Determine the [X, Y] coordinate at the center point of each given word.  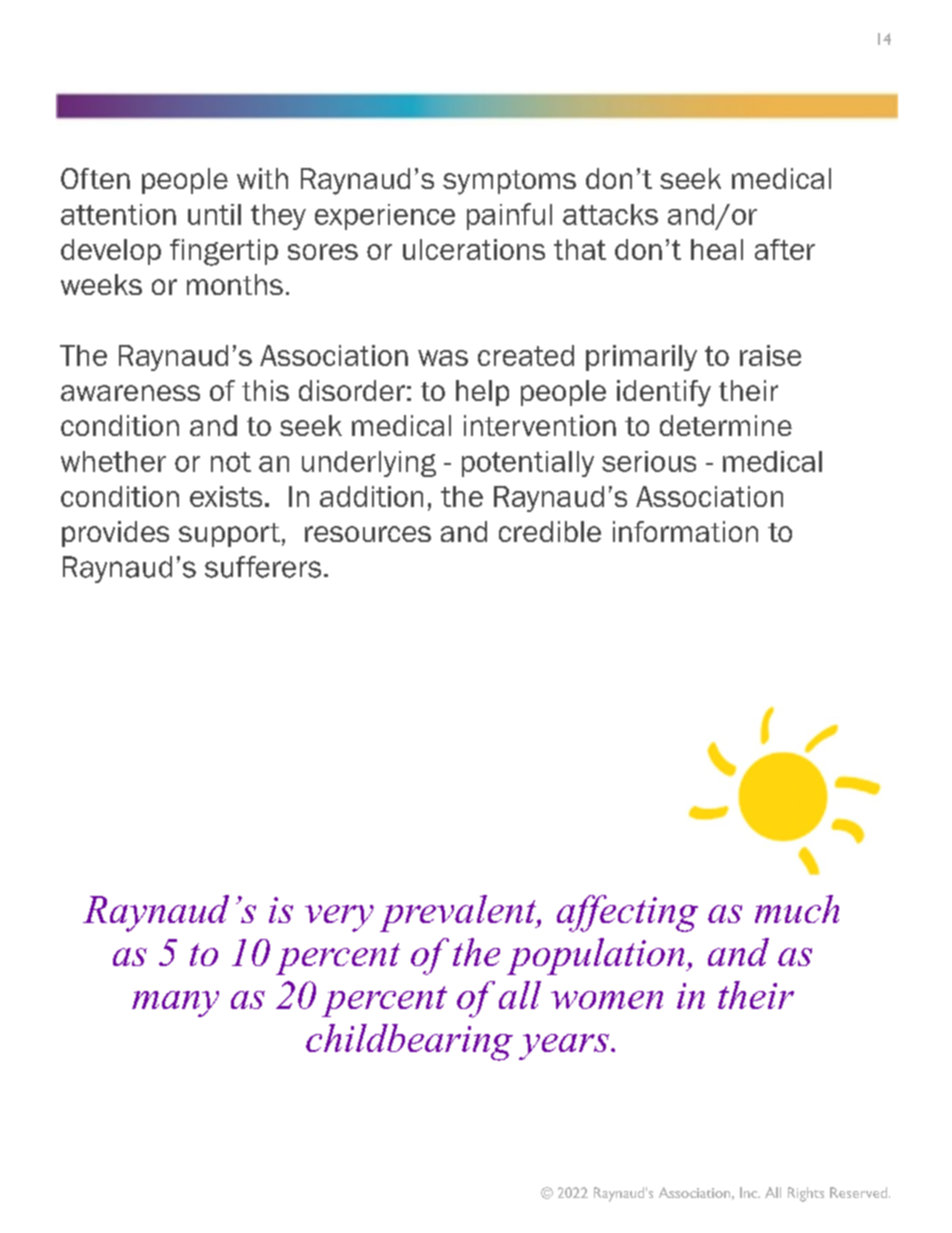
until [214, 214]
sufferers [263, 567]
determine [726, 425]
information [685, 531]
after [785, 249]
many [175, 1004]
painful [509, 216]
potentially [528, 464]
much [797, 909]
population [597, 956]
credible [550, 531]
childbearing [409, 1042]
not [231, 462]
